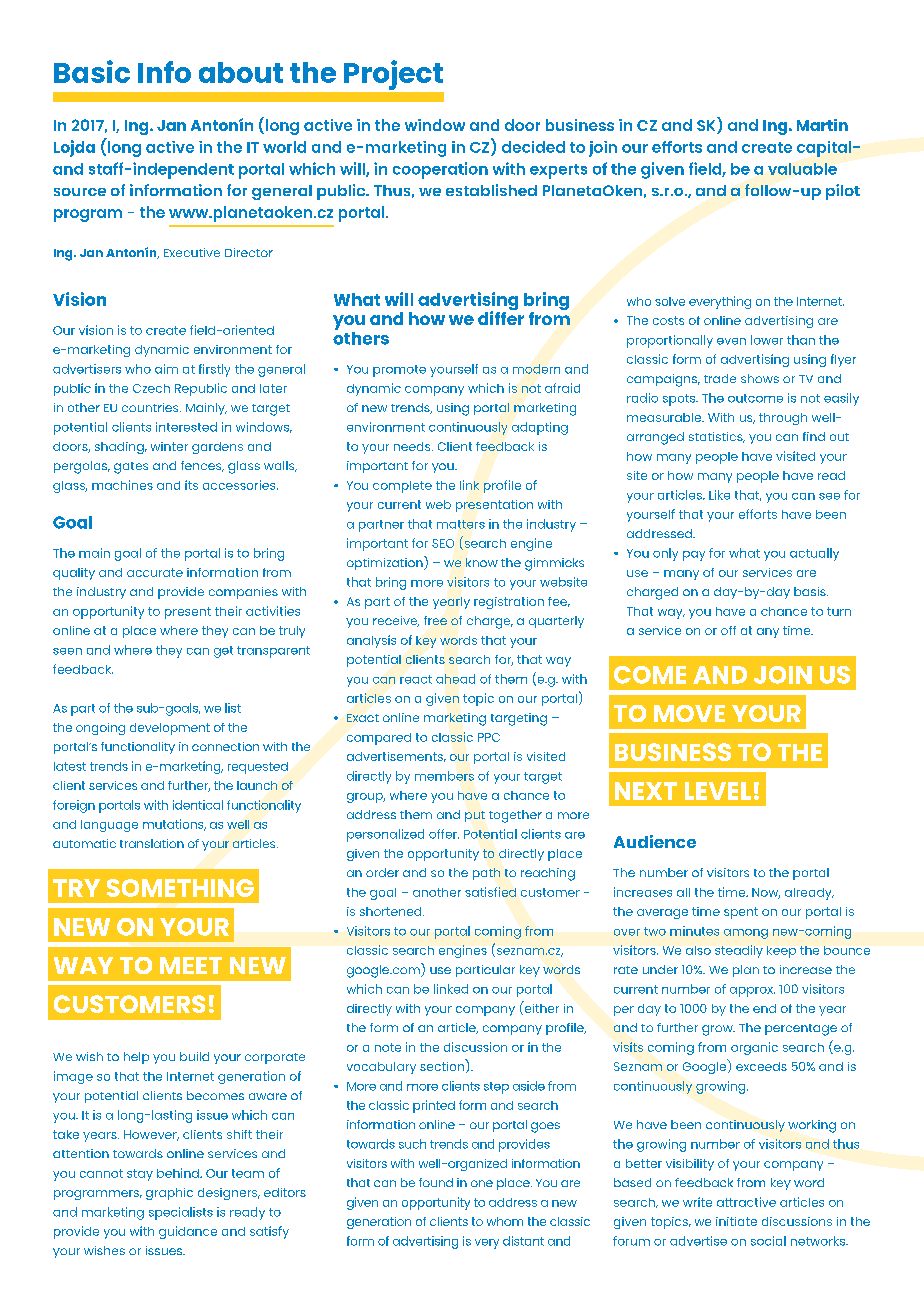 The height and width of the document is (1308, 924). I want to click on seen, so click(67, 651).
